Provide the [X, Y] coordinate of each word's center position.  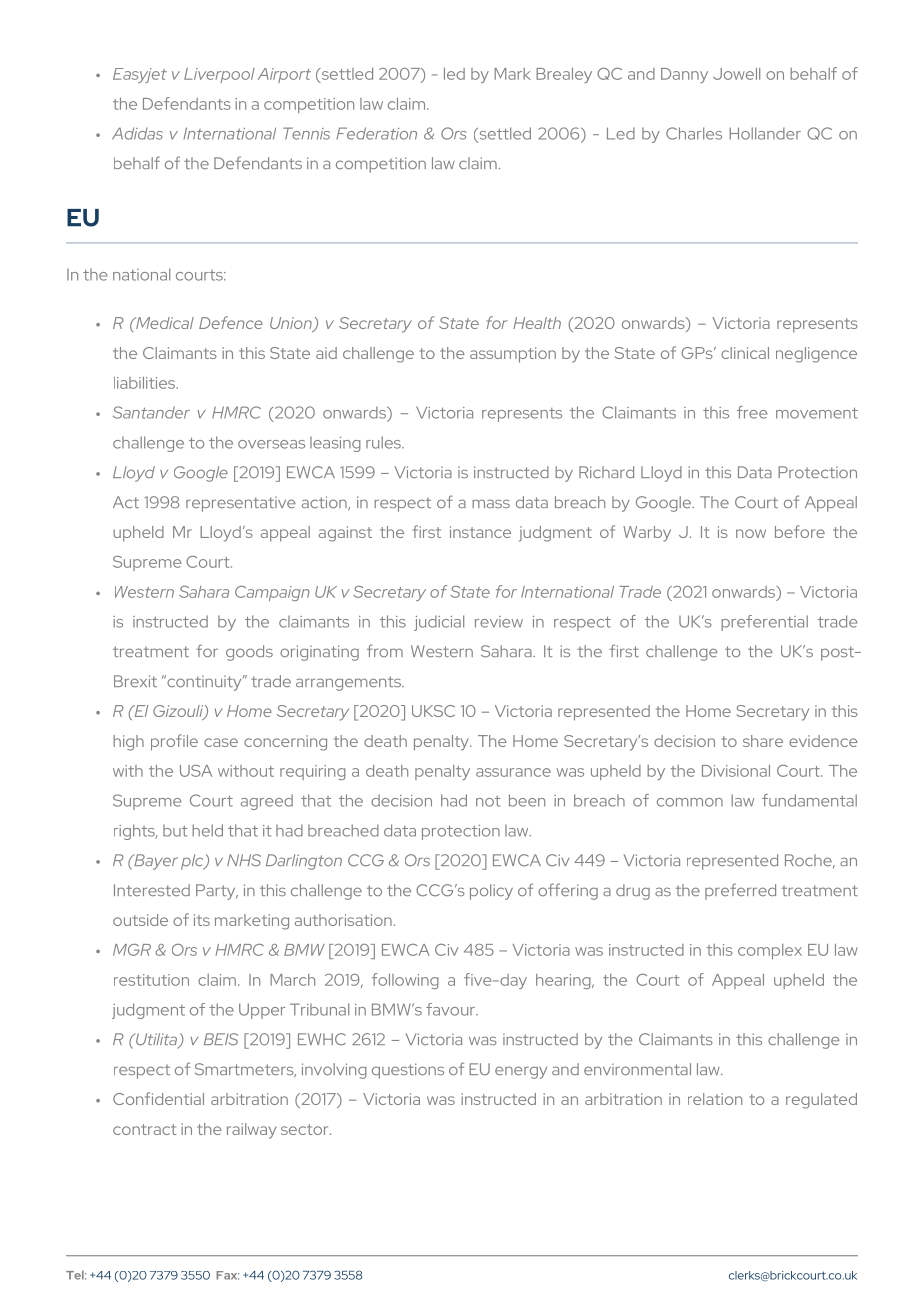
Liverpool [219, 75]
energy [521, 1072]
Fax [227, 1275]
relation [715, 1099]
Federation [376, 133]
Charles [694, 133]
